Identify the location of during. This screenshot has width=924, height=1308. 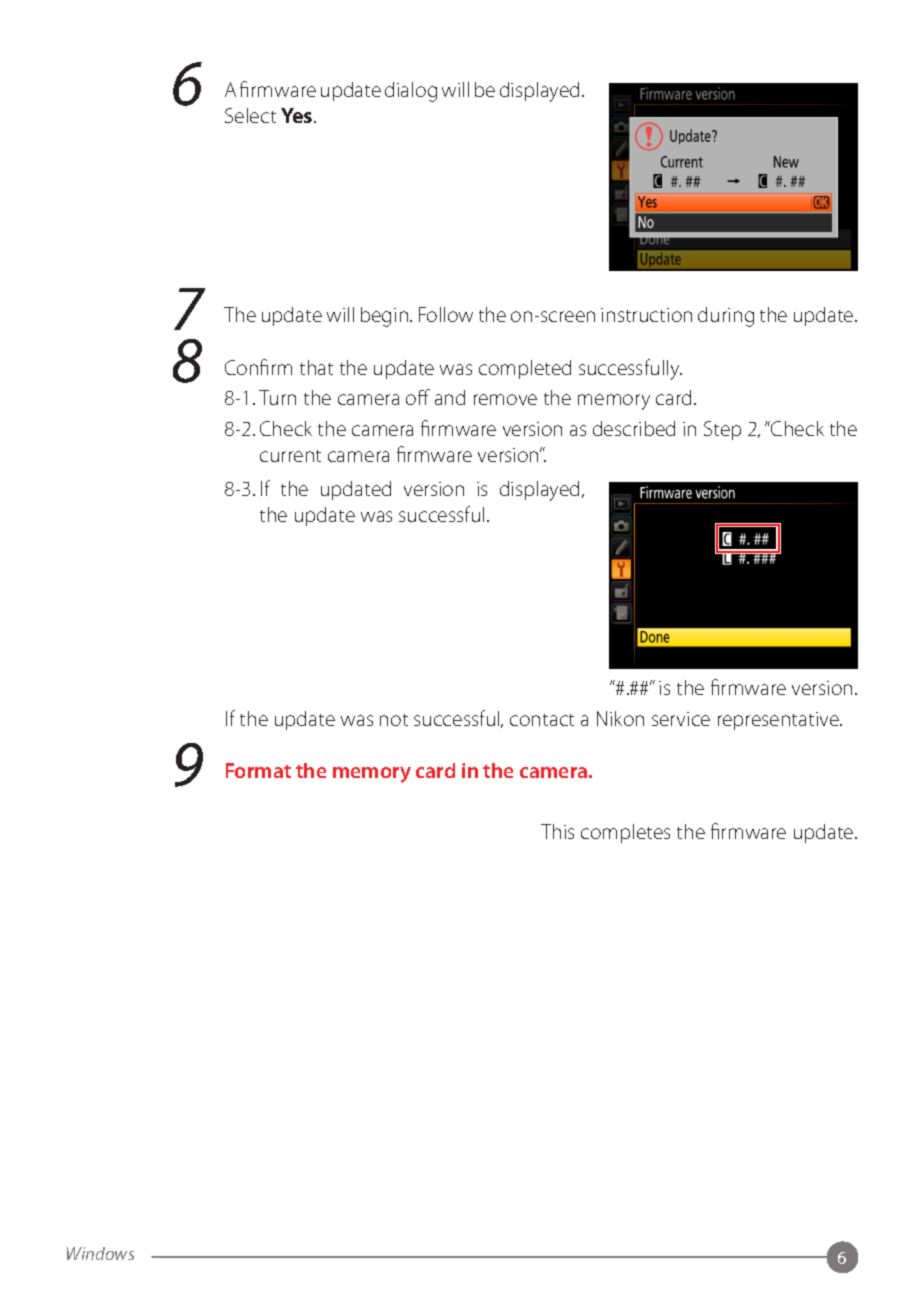
(726, 317).
